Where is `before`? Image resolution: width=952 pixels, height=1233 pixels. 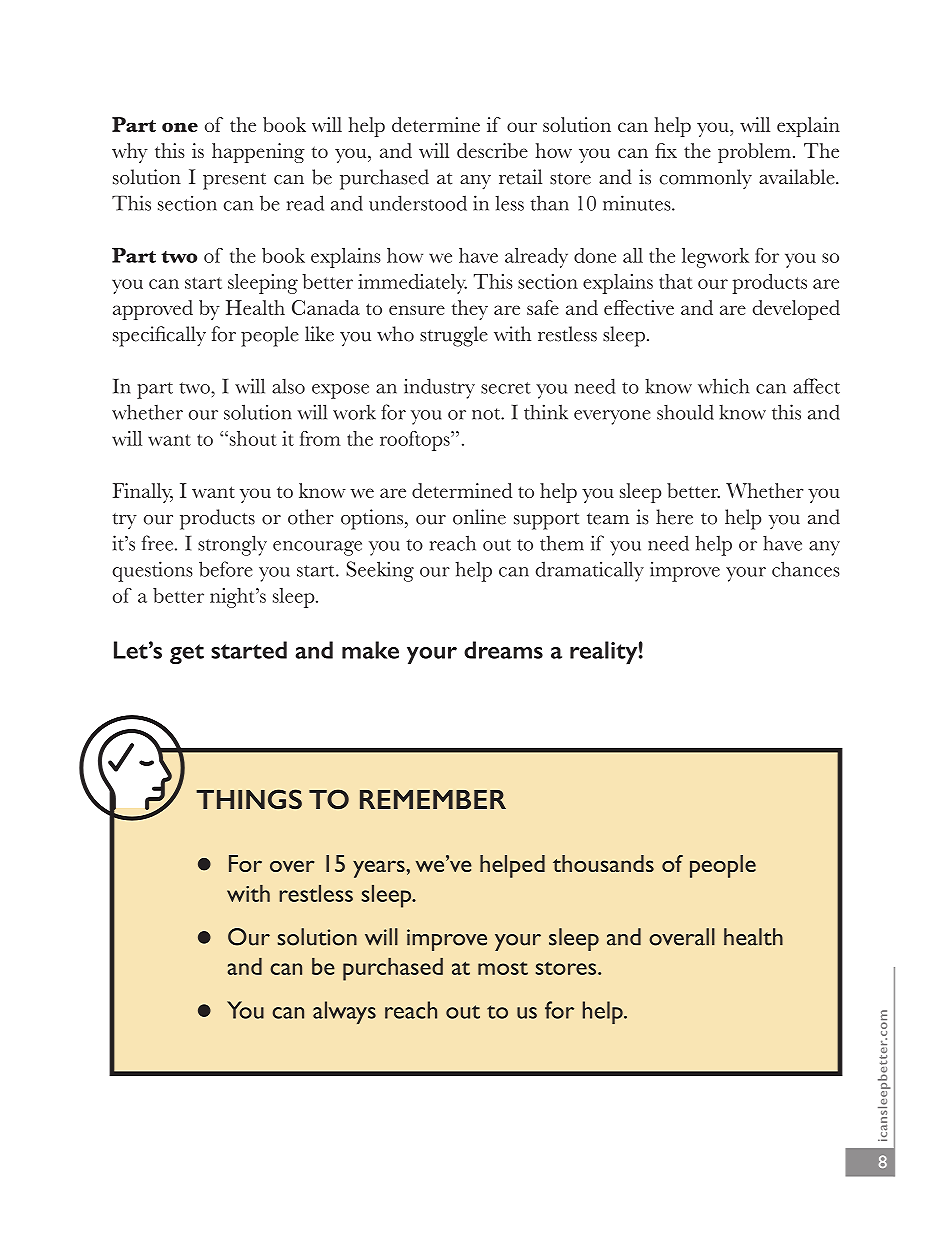
before is located at coordinates (225, 569).
